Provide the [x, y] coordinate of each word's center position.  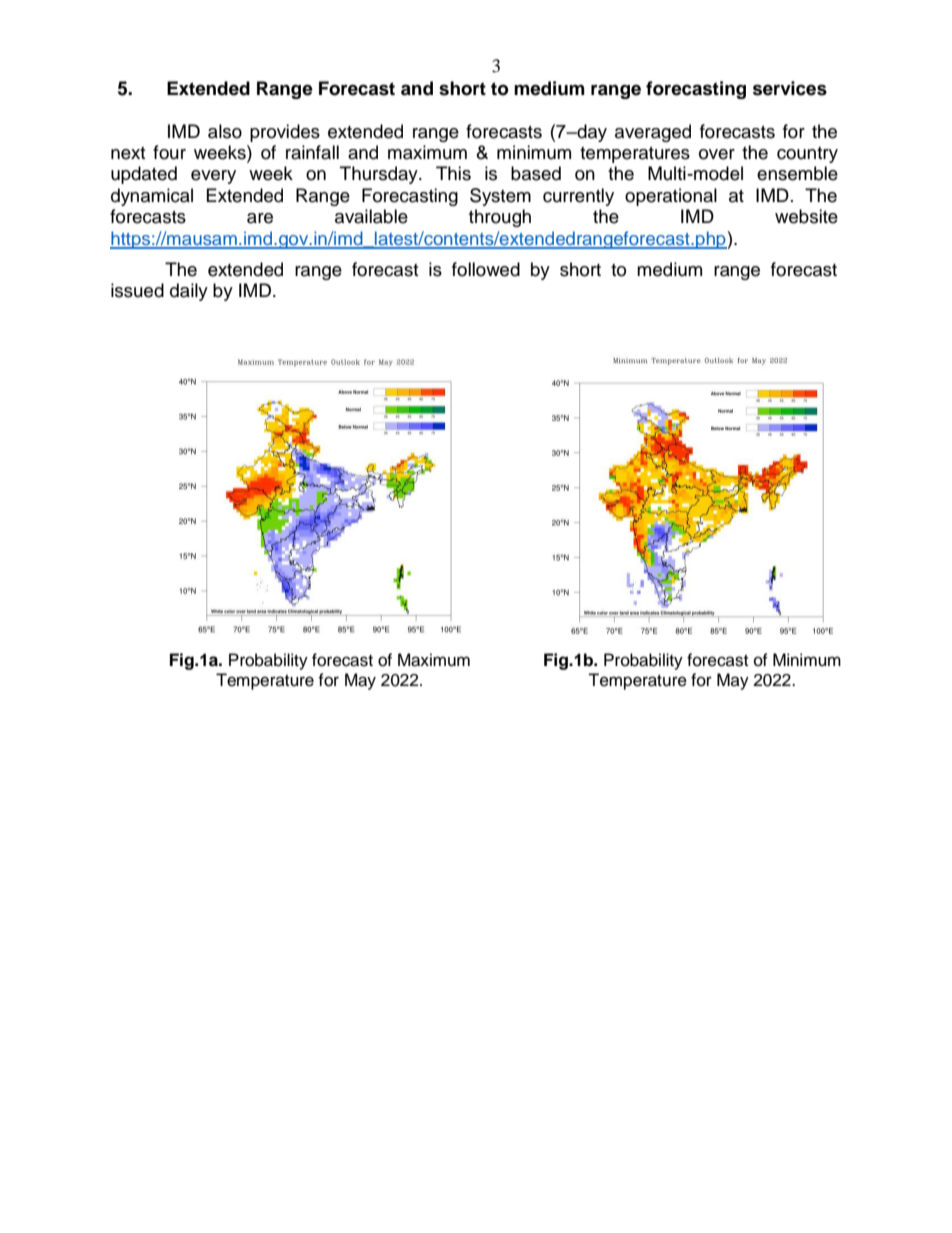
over [717, 154]
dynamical [152, 197]
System [500, 197]
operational [671, 197]
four [169, 152]
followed [486, 269]
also [225, 131]
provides [285, 133]
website [806, 216]
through [500, 218]
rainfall [312, 152]
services [790, 88]
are [260, 218]
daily [189, 292]
